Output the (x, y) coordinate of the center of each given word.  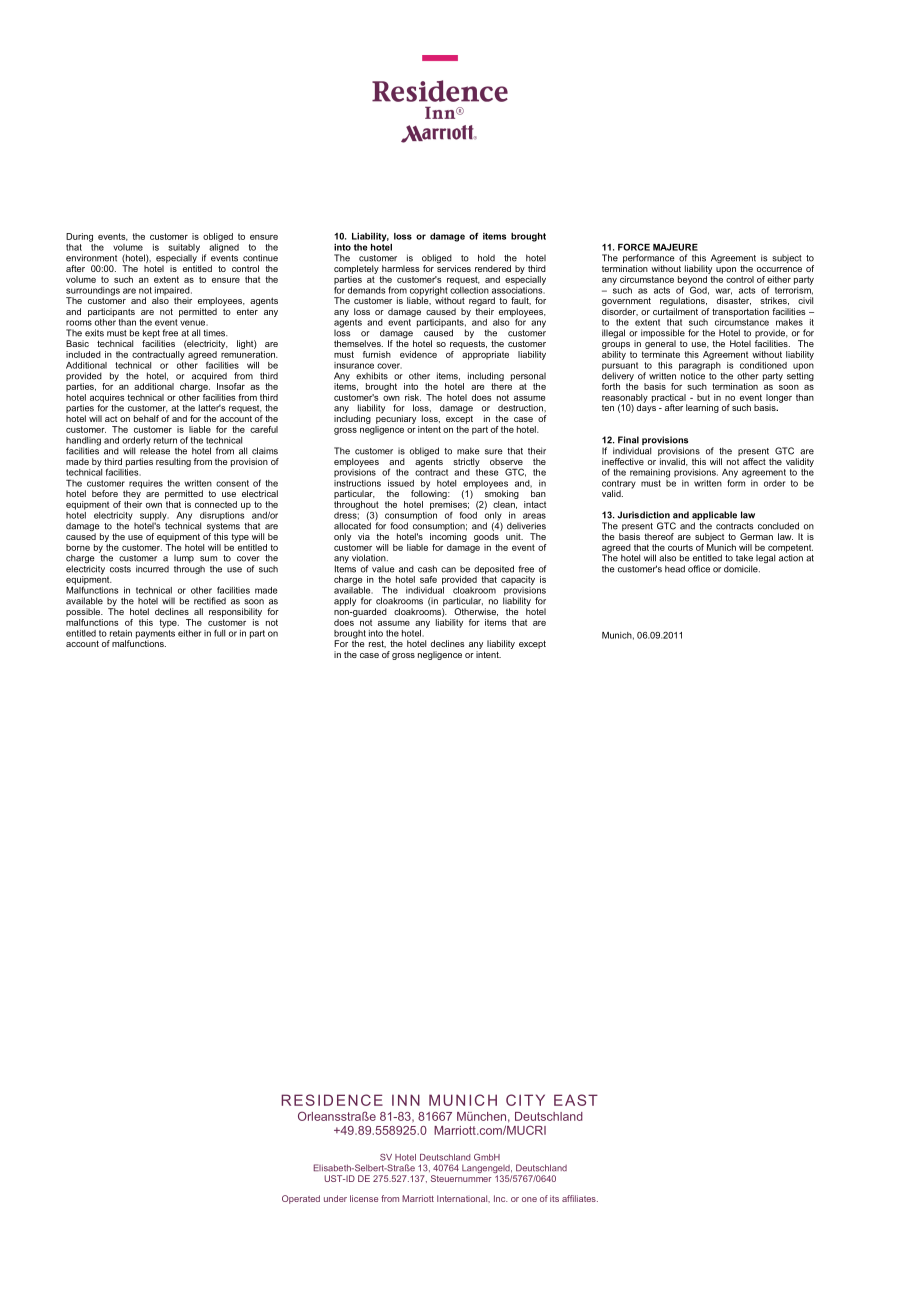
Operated (301, 1199)
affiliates (580, 1198)
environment (91, 258)
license (364, 1198)
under (335, 1198)
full (219, 633)
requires (146, 484)
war (723, 291)
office (699, 569)
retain (121, 633)
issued (401, 483)
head (675, 569)
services (454, 268)
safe (428, 579)
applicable (714, 517)
